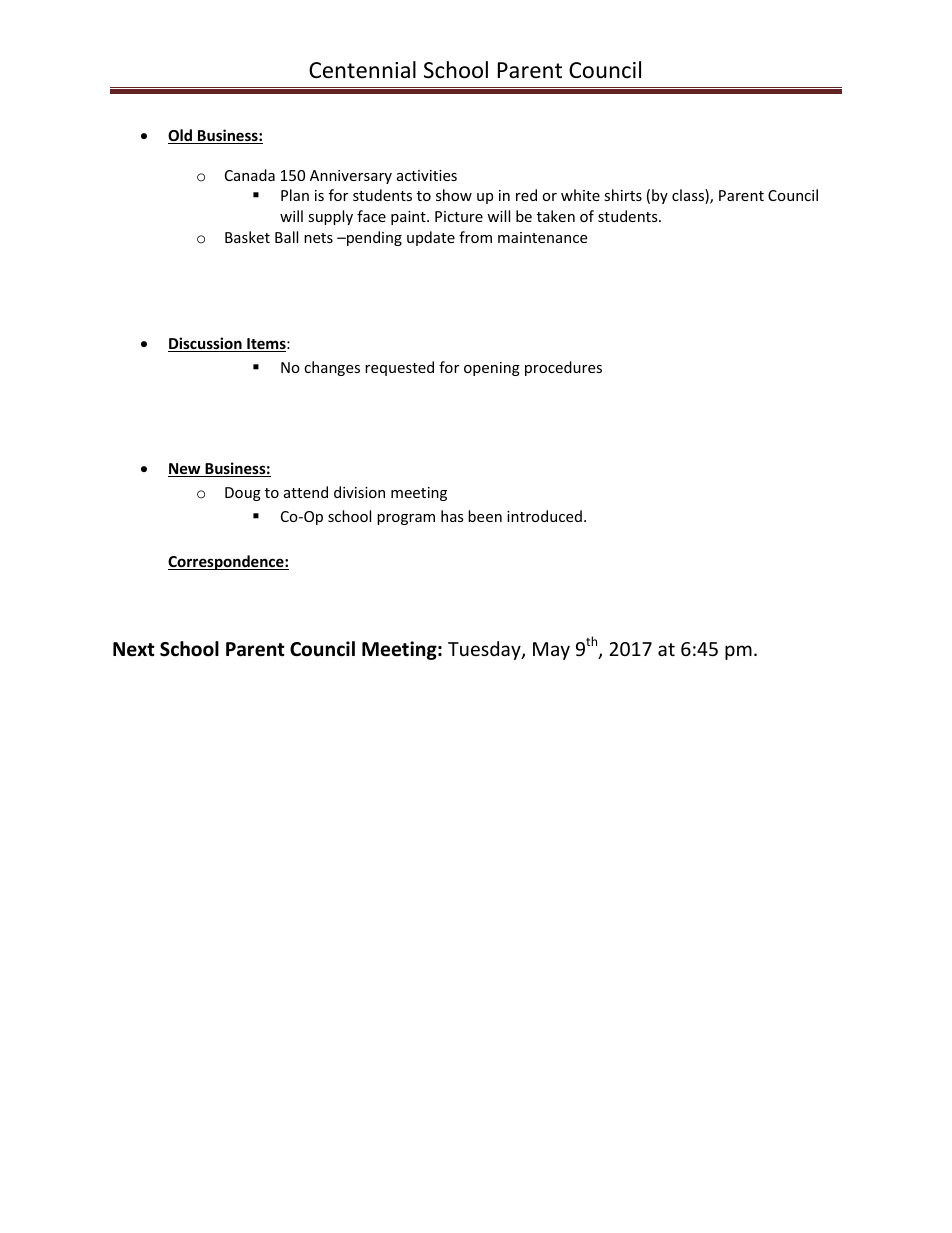  What do you see at coordinates (485, 650) in the screenshot?
I see `Tuesday` at bounding box center [485, 650].
